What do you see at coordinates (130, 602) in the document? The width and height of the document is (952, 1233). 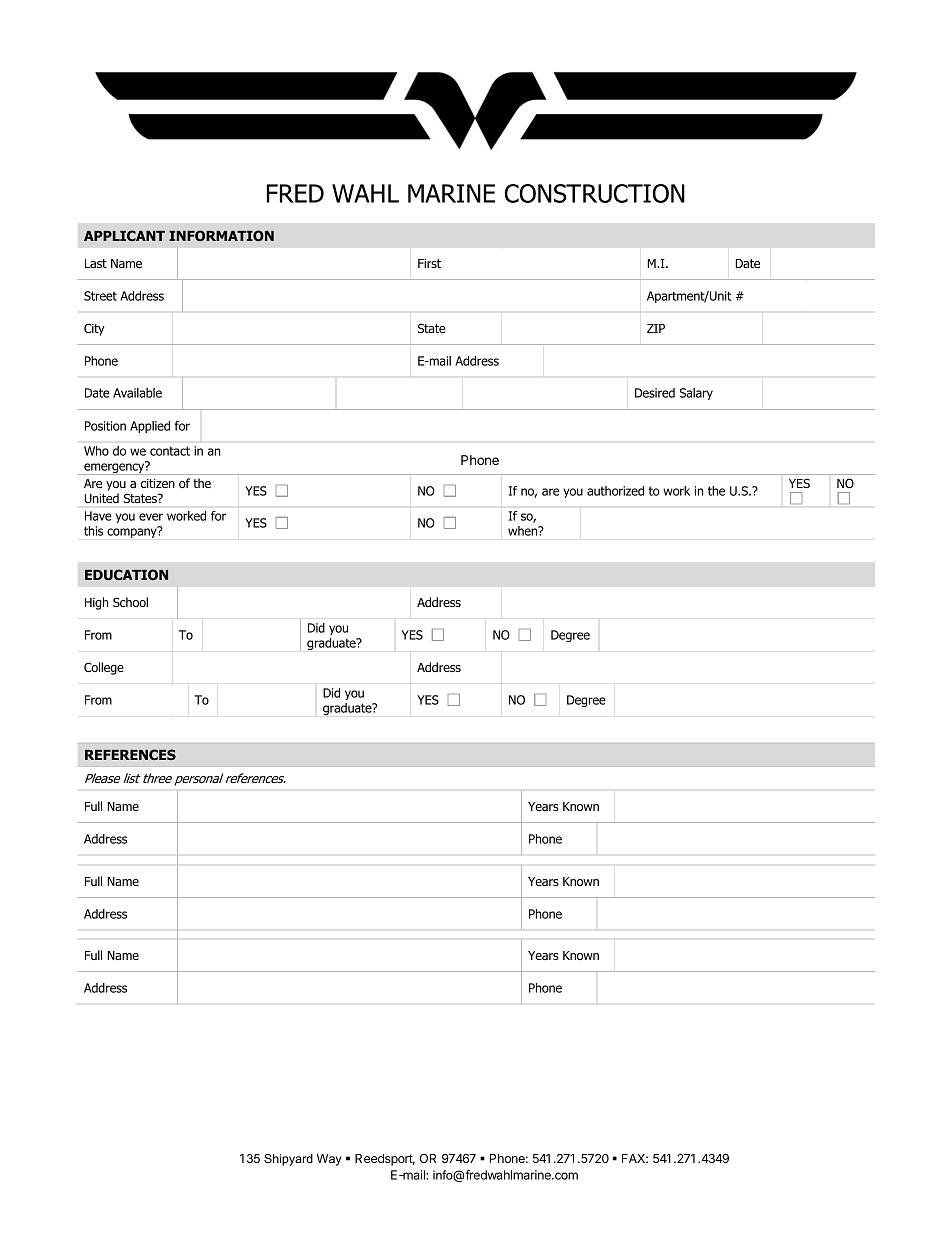 I see `School` at bounding box center [130, 602].
